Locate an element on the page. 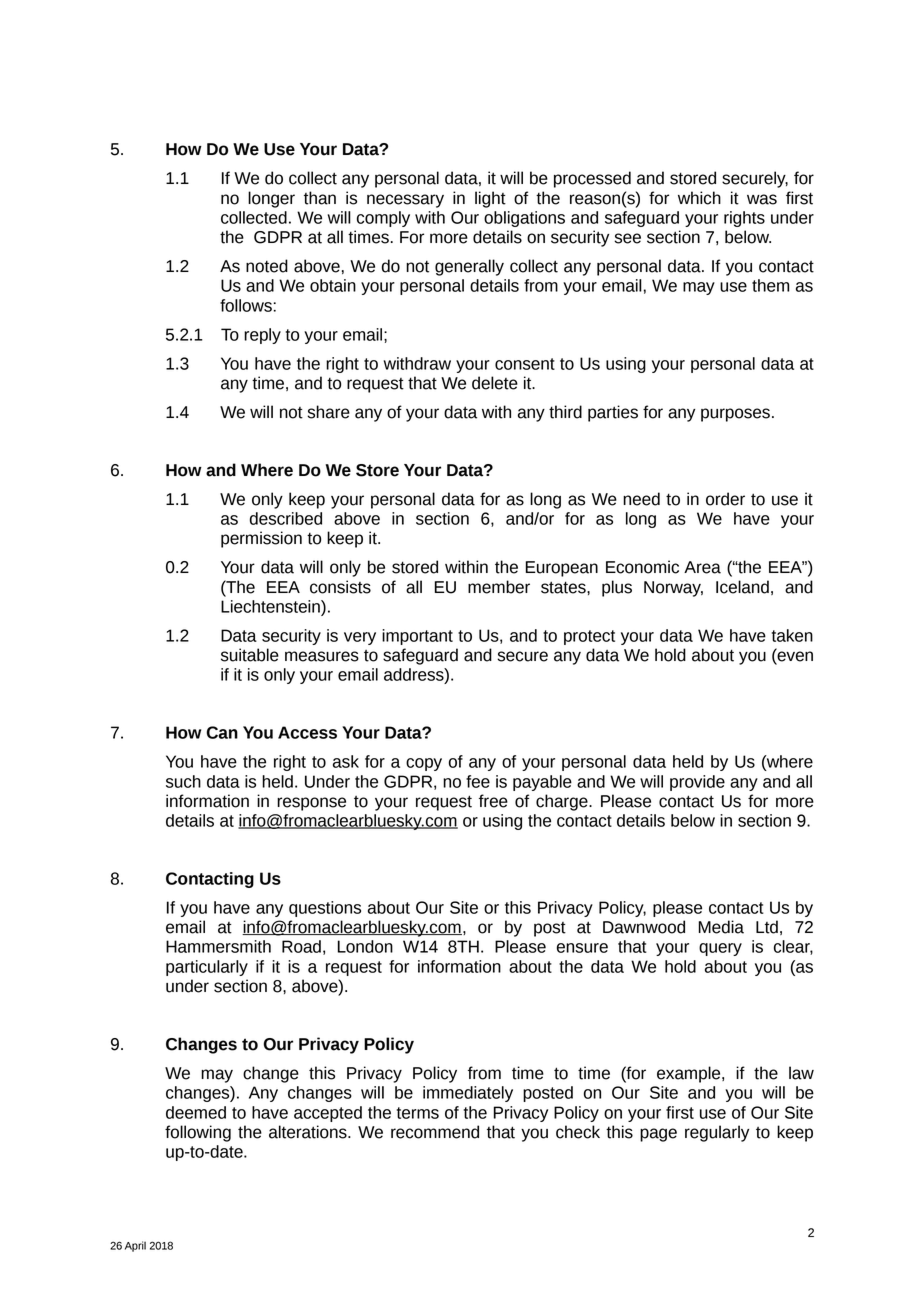  light is located at coordinates (490, 199).
